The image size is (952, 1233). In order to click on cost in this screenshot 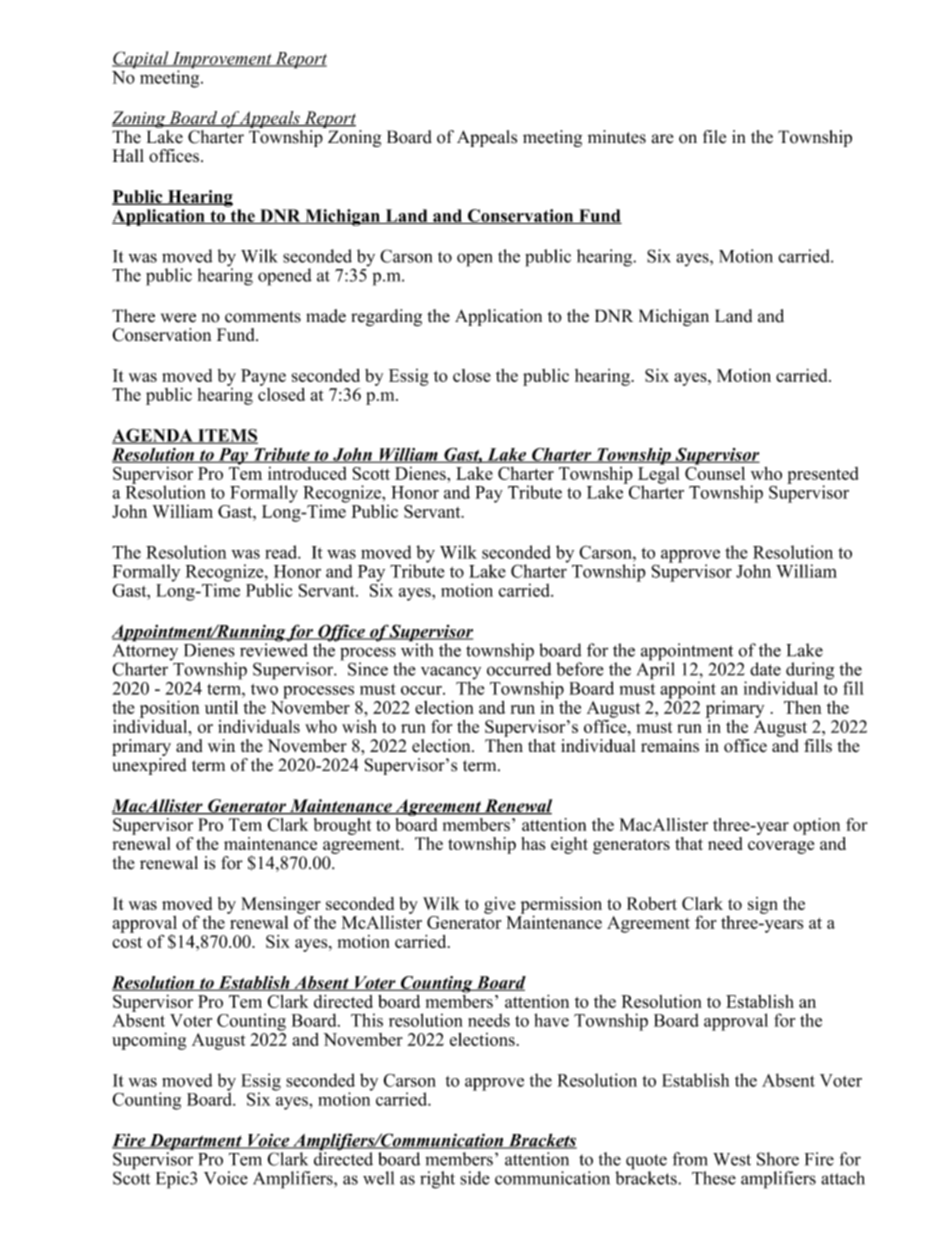, I will do `click(127, 942)`.
